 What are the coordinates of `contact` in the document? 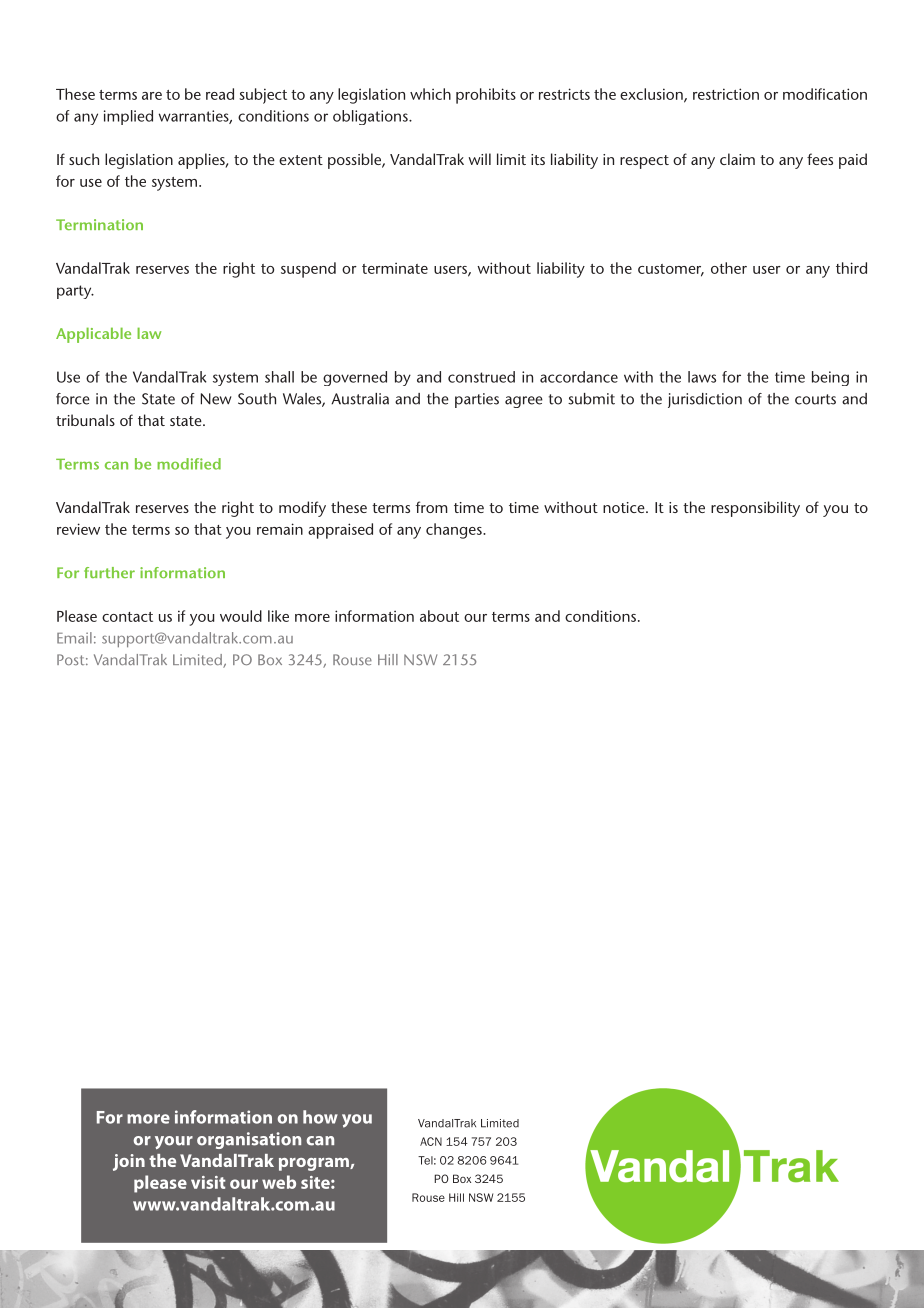 It's located at (127, 617).
